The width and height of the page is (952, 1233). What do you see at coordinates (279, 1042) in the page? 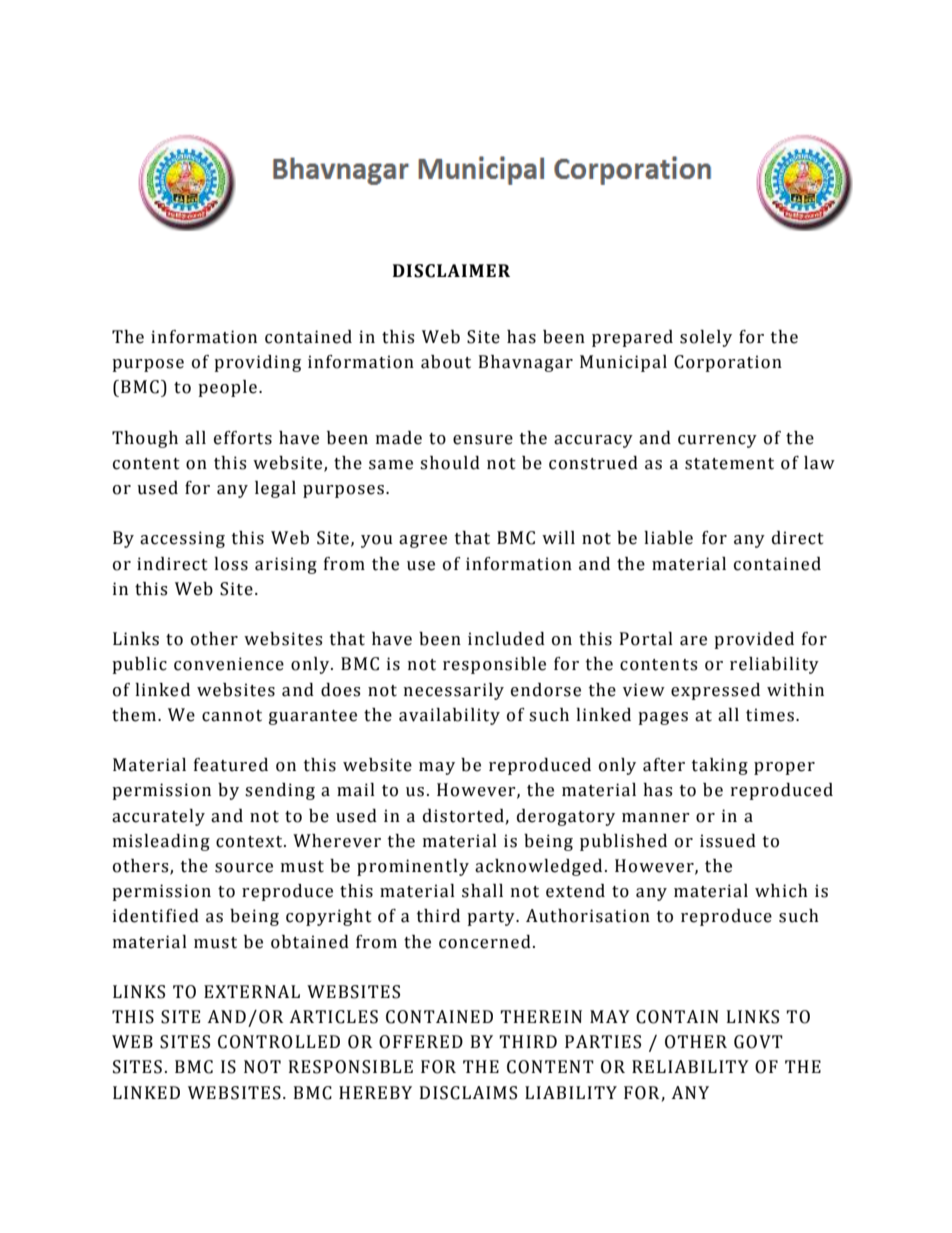
I see `CONTROLLED` at bounding box center [279, 1042].
